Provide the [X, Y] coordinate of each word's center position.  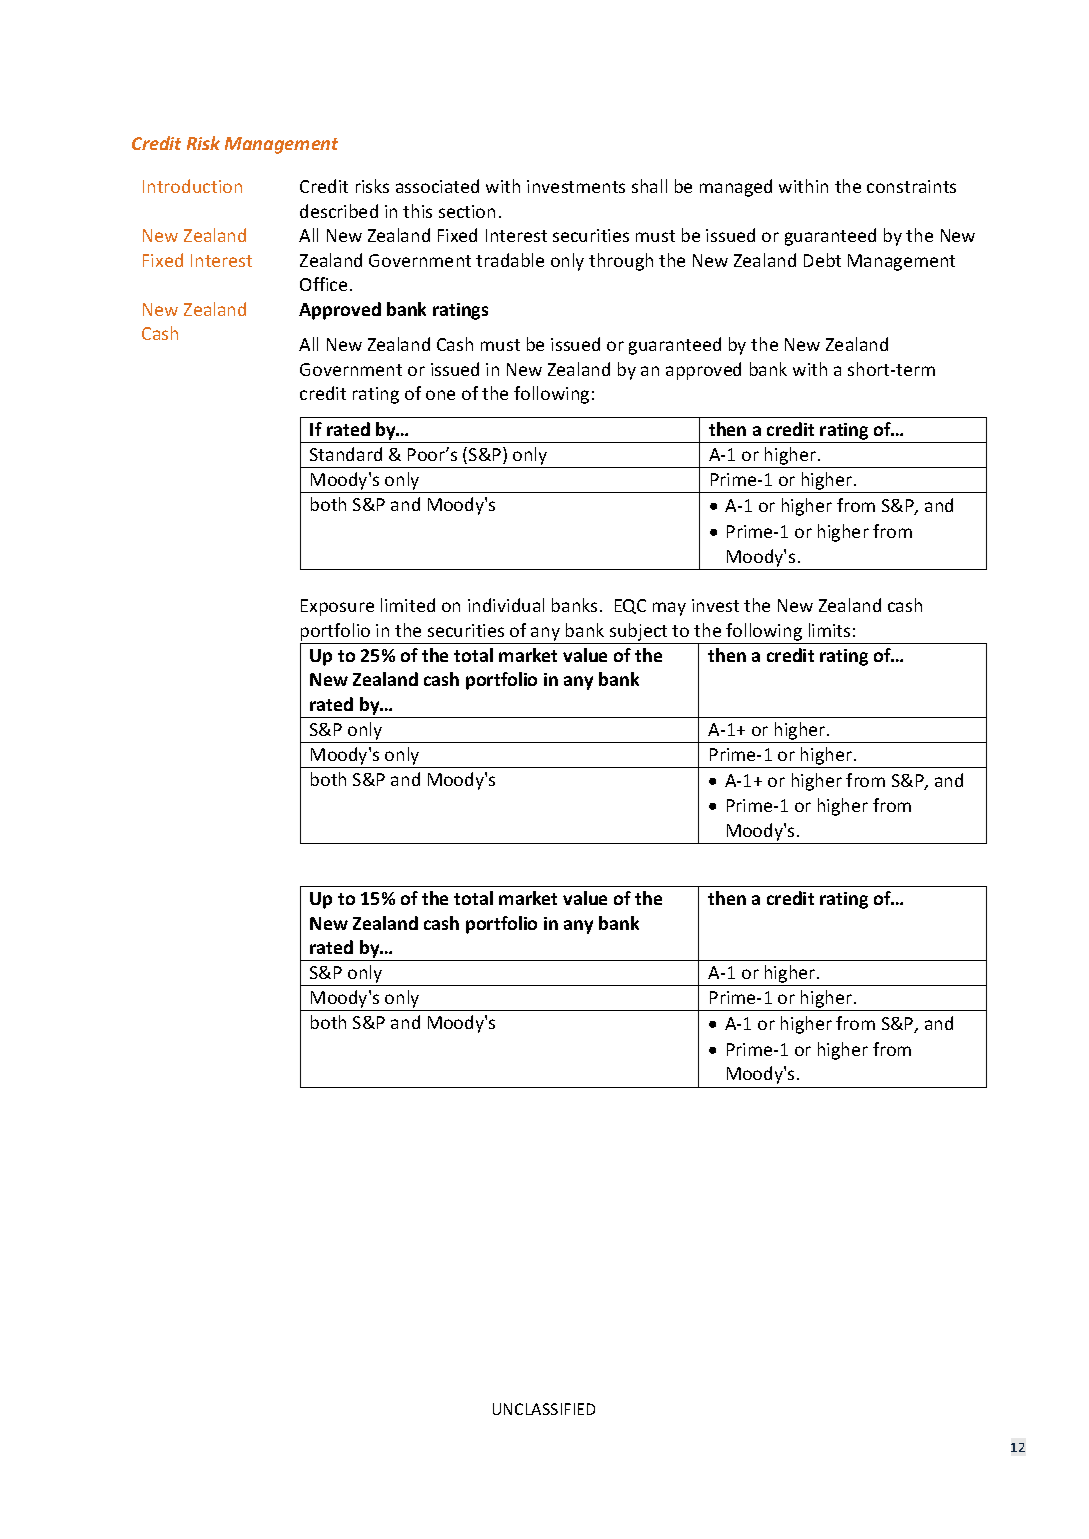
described [339, 211]
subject [638, 632]
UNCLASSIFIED [544, 1409]
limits [829, 630]
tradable [510, 260]
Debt [822, 260]
